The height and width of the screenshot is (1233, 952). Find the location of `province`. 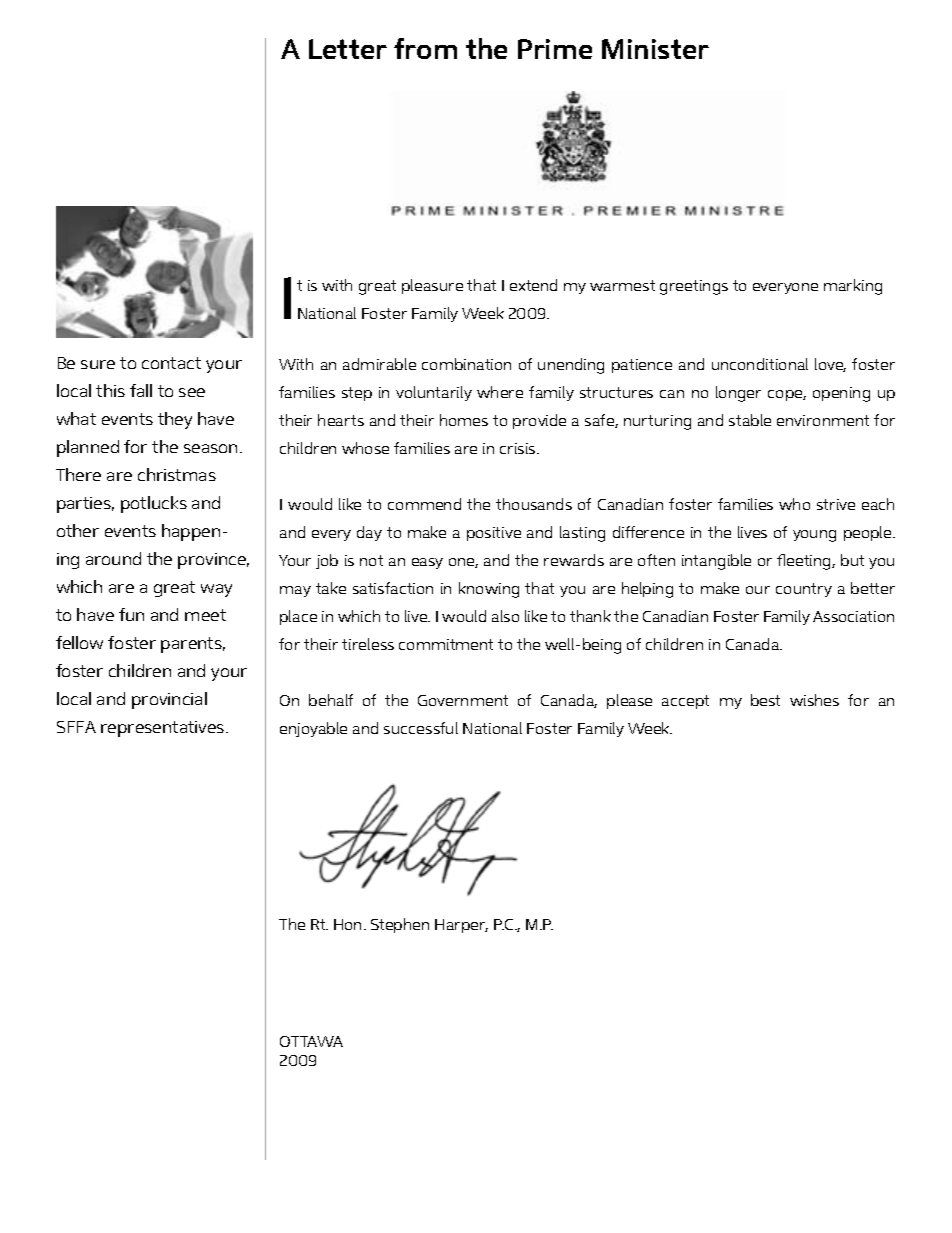

province is located at coordinates (213, 561).
